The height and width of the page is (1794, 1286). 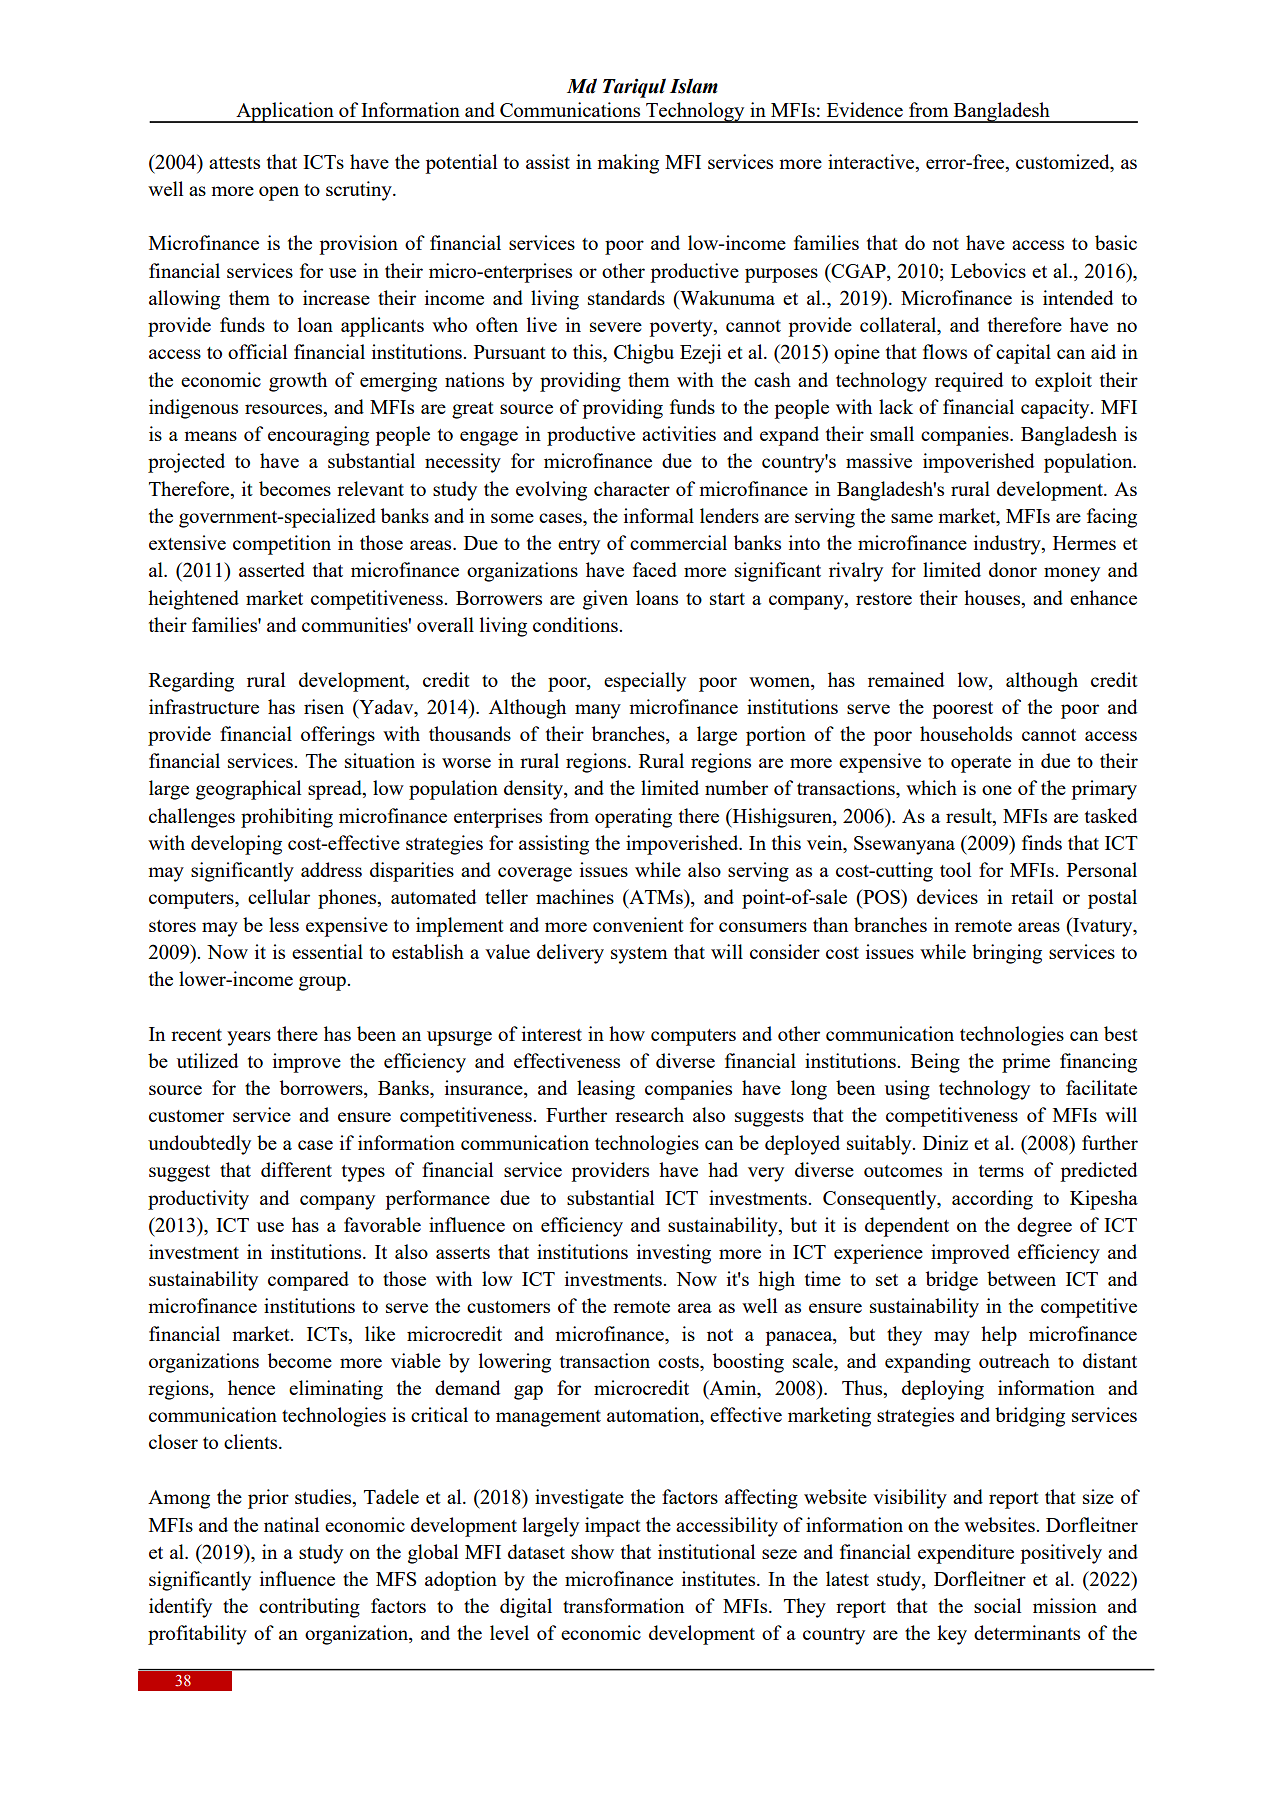 I want to click on research, so click(x=649, y=1114).
